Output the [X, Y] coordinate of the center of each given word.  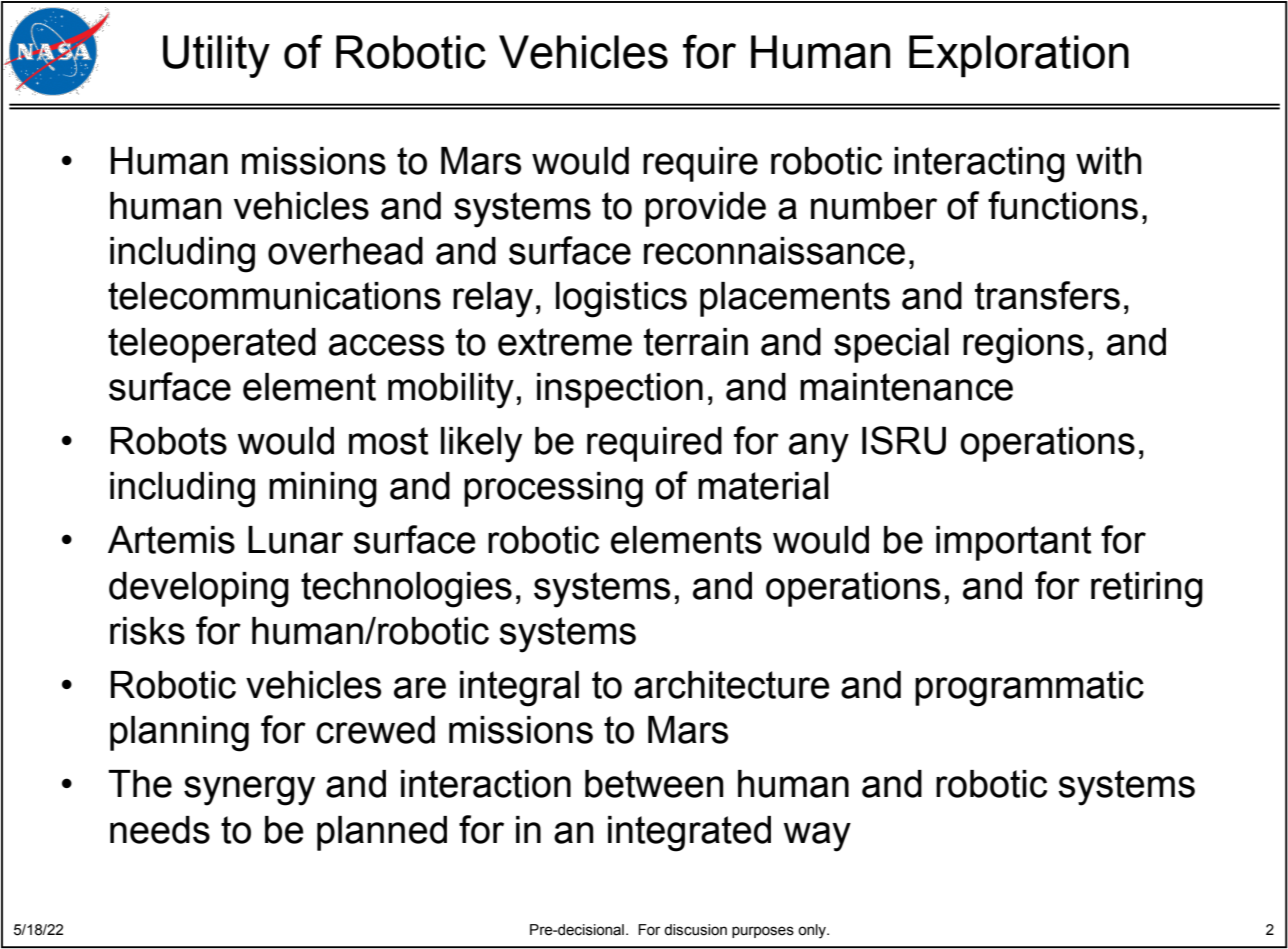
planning [179, 734]
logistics [621, 300]
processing [553, 490]
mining [323, 490]
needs [160, 830]
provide [705, 209]
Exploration [1019, 56]
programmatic [1029, 689]
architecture [732, 685]
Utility [216, 56]
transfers [1047, 295]
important [1014, 543]
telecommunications [274, 296]
